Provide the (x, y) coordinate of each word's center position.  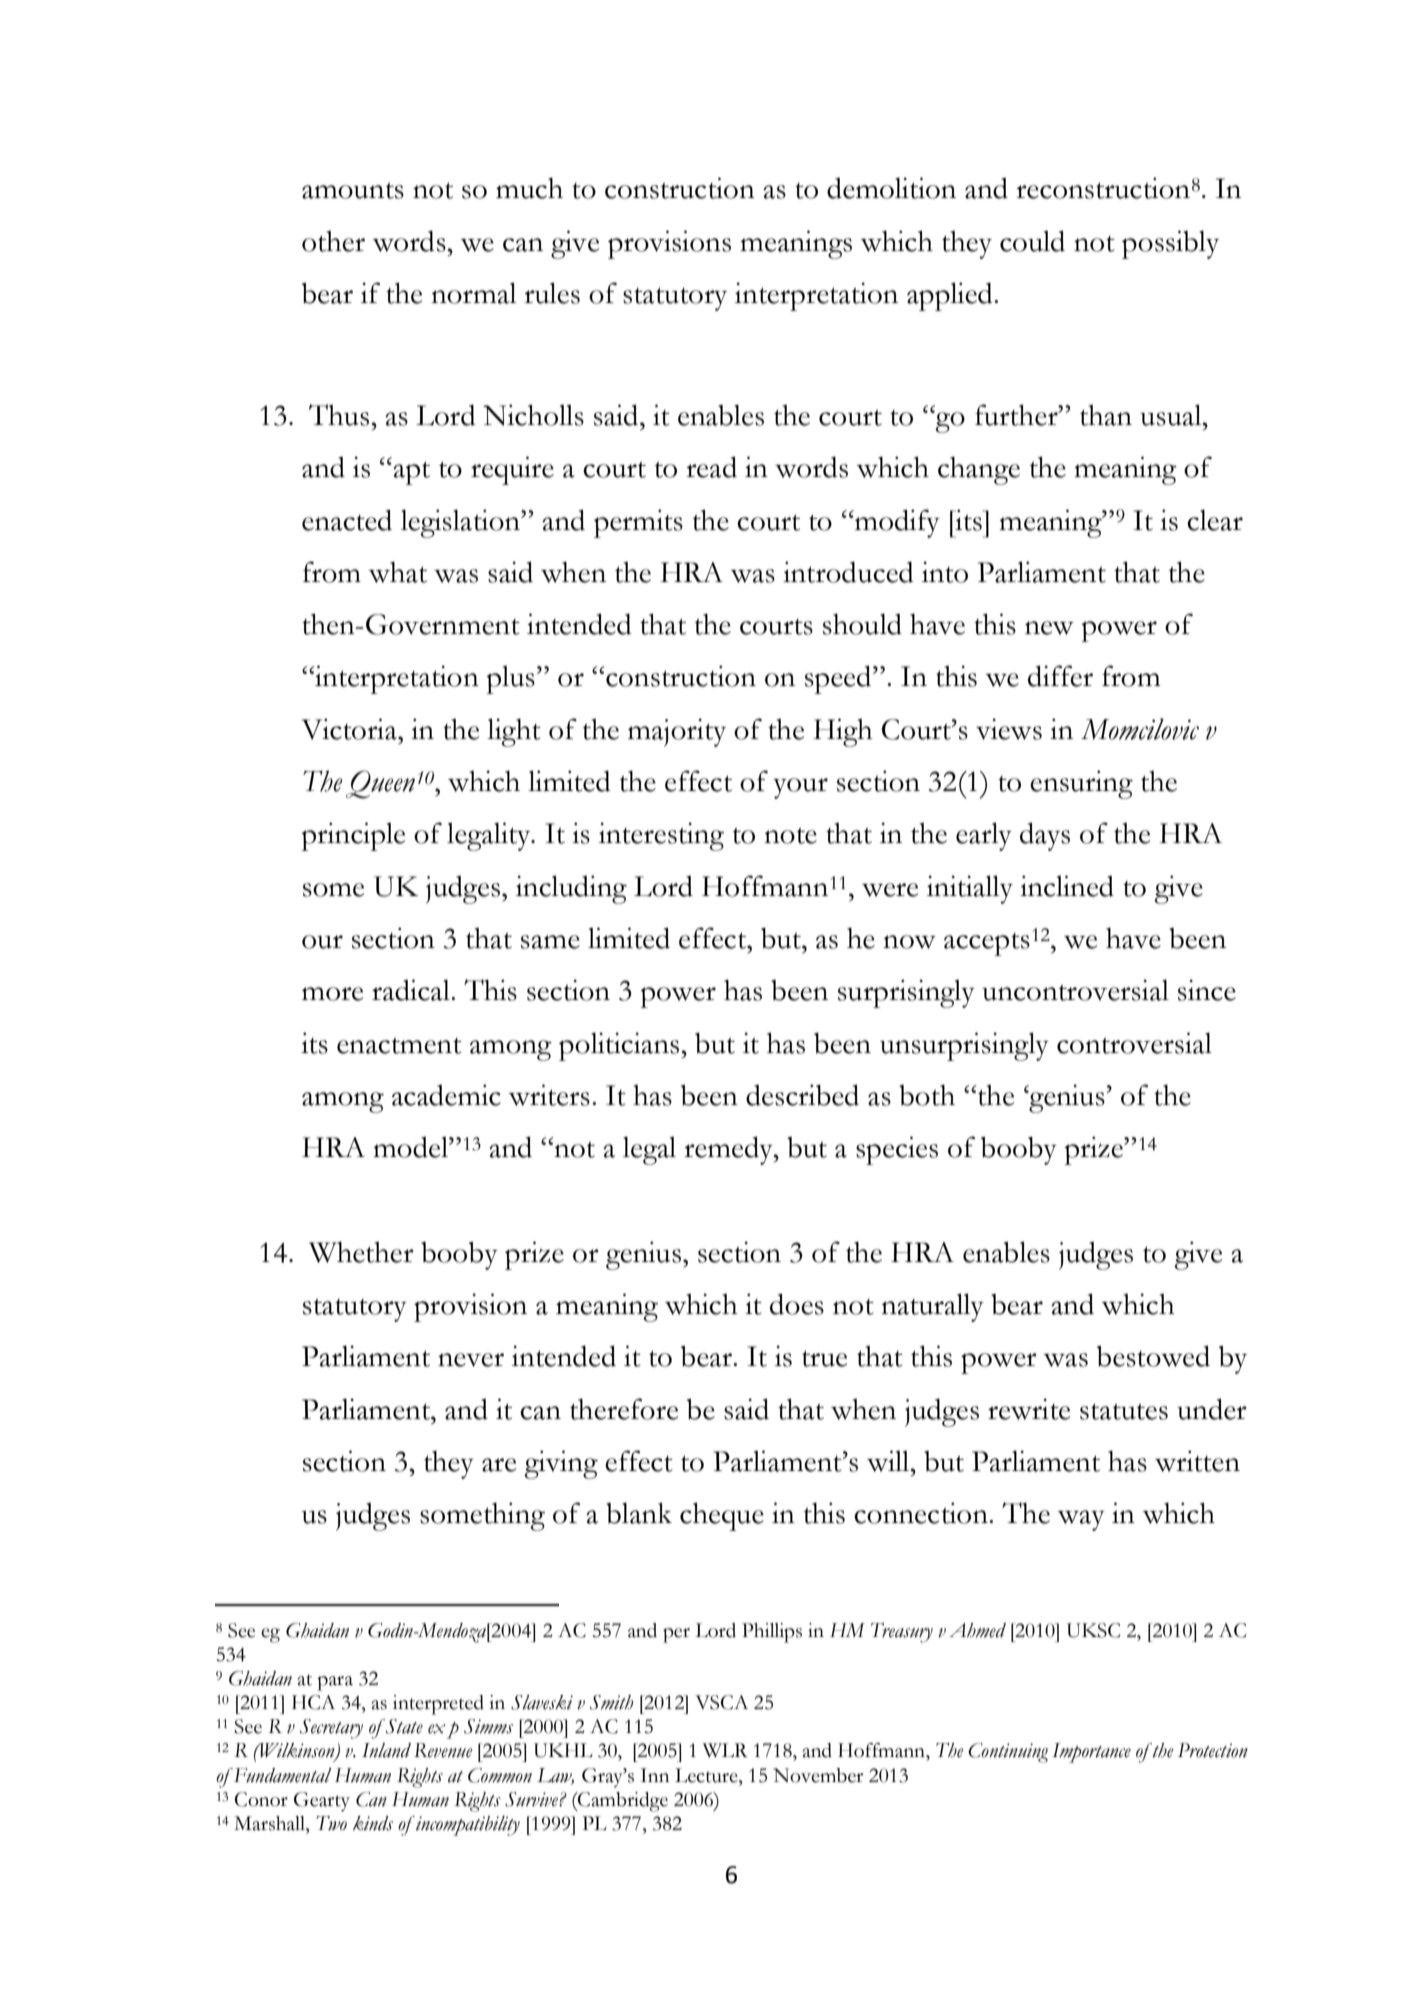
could (1032, 241)
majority (677, 733)
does (797, 1304)
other (333, 241)
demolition (891, 188)
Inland (386, 1750)
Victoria (350, 729)
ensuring (1081, 784)
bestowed (1153, 1356)
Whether (361, 1252)
